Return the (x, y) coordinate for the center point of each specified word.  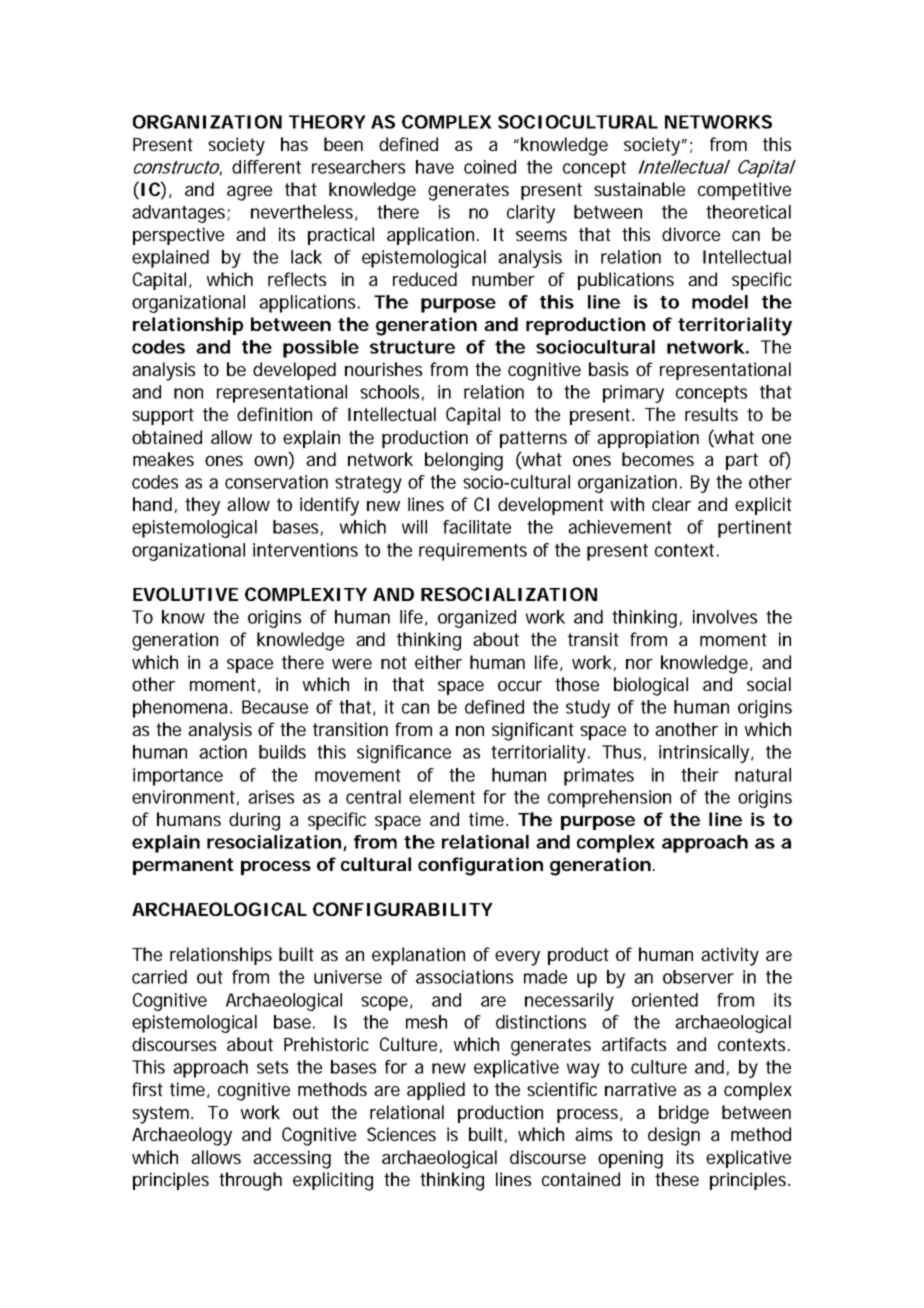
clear (671, 504)
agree (249, 193)
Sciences (401, 1134)
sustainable (639, 189)
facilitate (477, 527)
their (700, 775)
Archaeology (182, 1136)
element (442, 797)
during (254, 821)
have (435, 167)
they (202, 506)
